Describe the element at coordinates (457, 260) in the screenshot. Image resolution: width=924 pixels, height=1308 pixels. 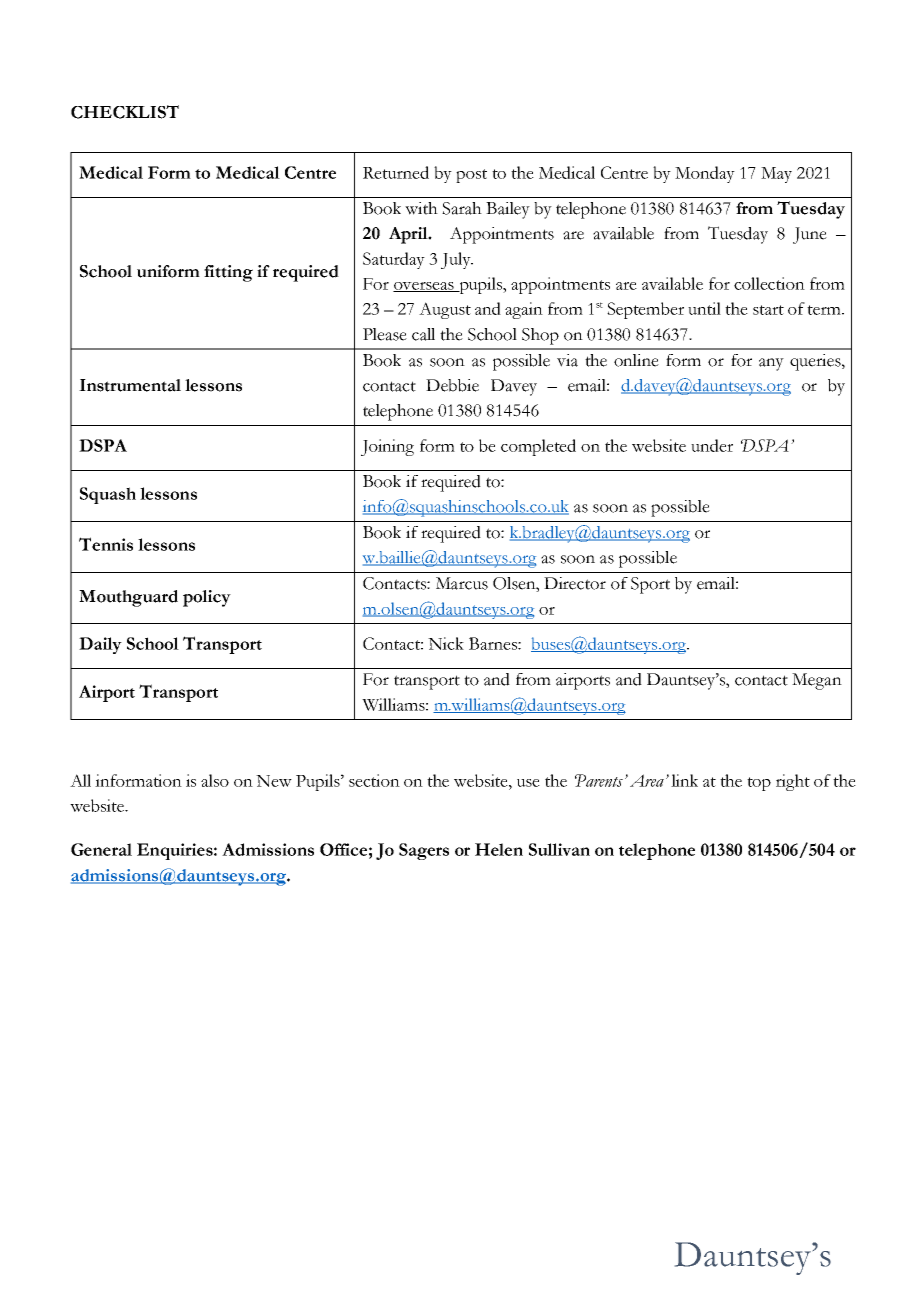
I see `July` at that location.
